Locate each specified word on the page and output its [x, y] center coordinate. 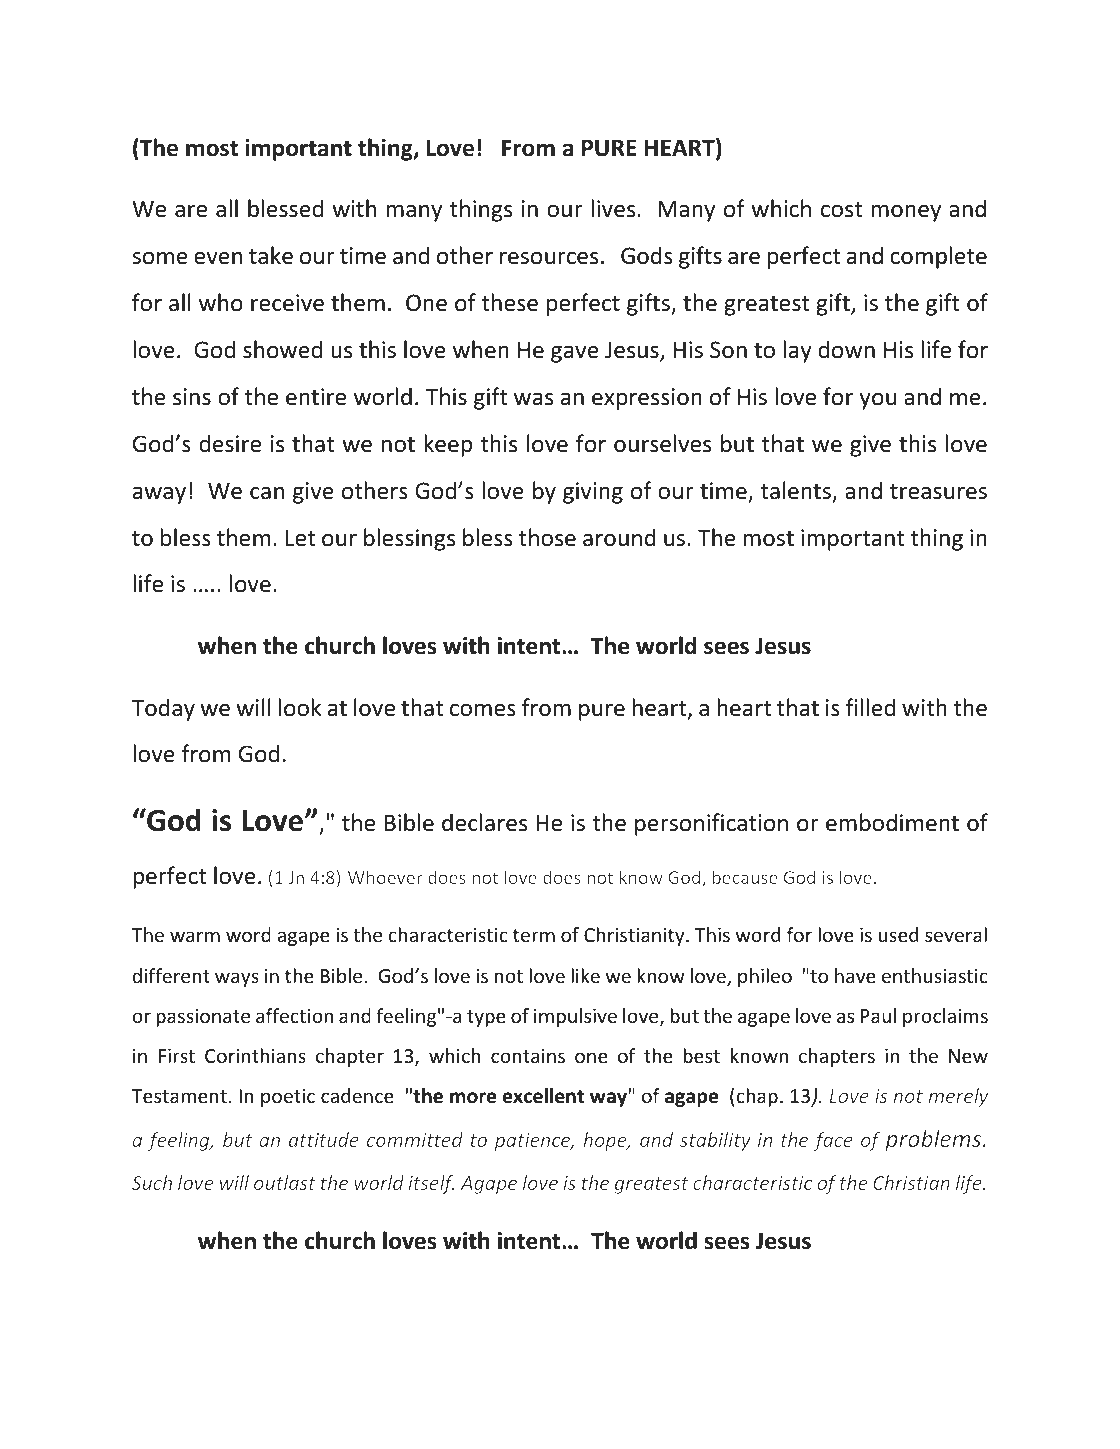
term [534, 935]
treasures [938, 492]
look [300, 707]
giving [593, 493]
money [906, 213]
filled [870, 707]
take [271, 255]
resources [549, 258]
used [898, 934]
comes [483, 710]
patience [533, 1142]
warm [195, 936]
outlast [285, 1182]
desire [230, 443]
